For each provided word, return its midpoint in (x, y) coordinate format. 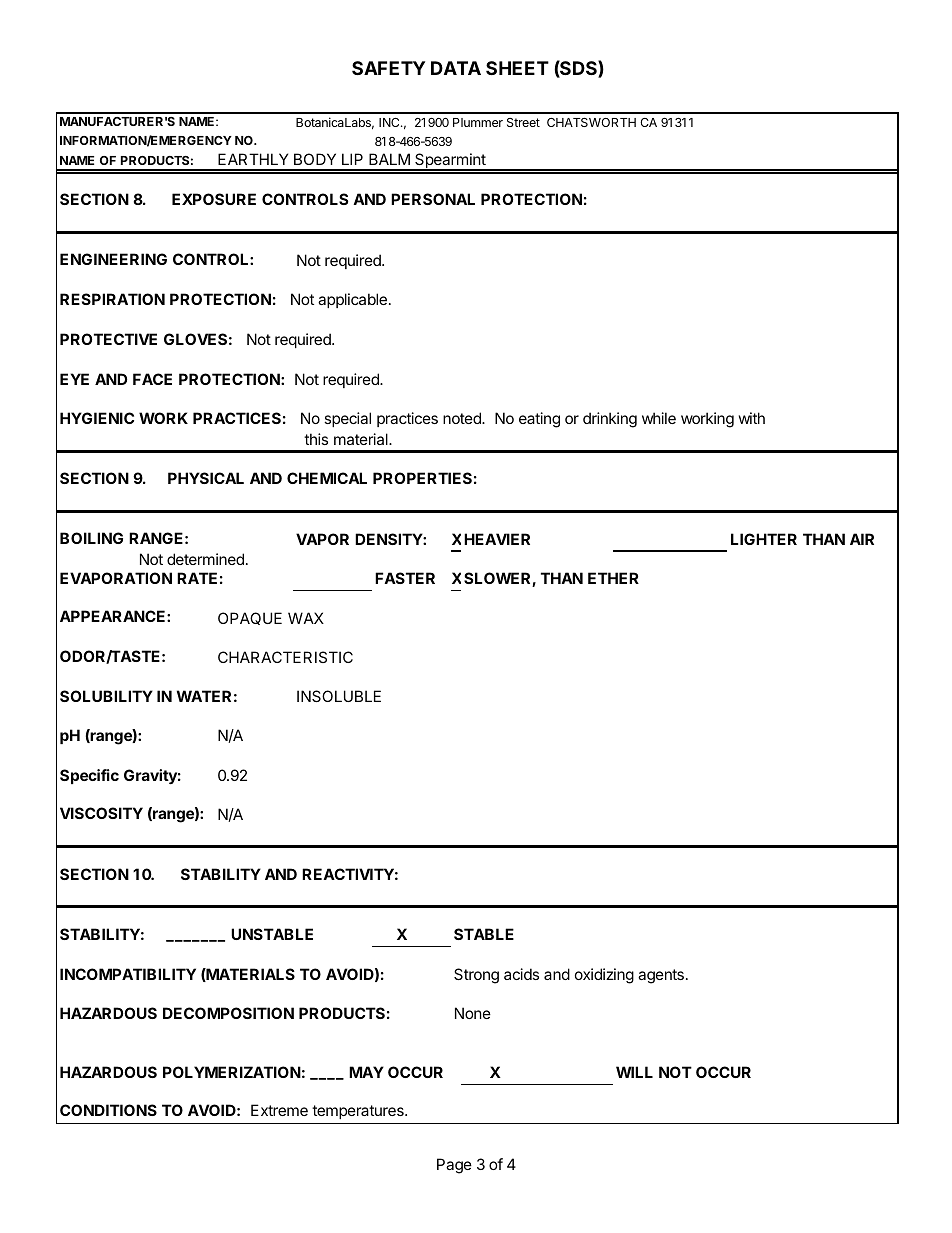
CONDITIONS (108, 1110)
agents (661, 976)
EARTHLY (253, 159)
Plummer (478, 122)
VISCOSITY (101, 813)
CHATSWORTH (591, 122)
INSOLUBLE (339, 696)
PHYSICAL (206, 478)
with (752, 418)
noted (463, 418)
